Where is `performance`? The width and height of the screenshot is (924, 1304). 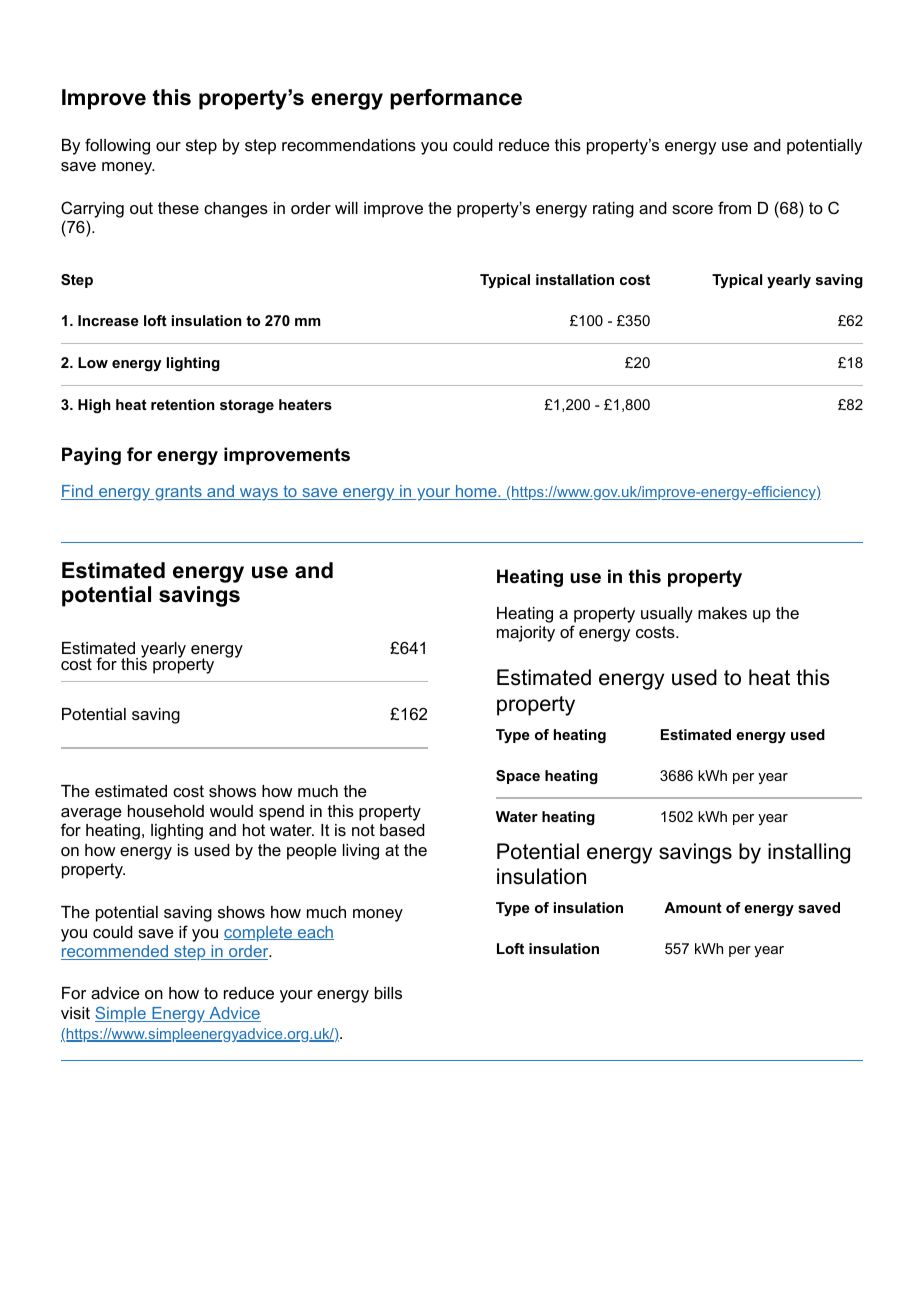
performance is located at coordinates (456, 99).
